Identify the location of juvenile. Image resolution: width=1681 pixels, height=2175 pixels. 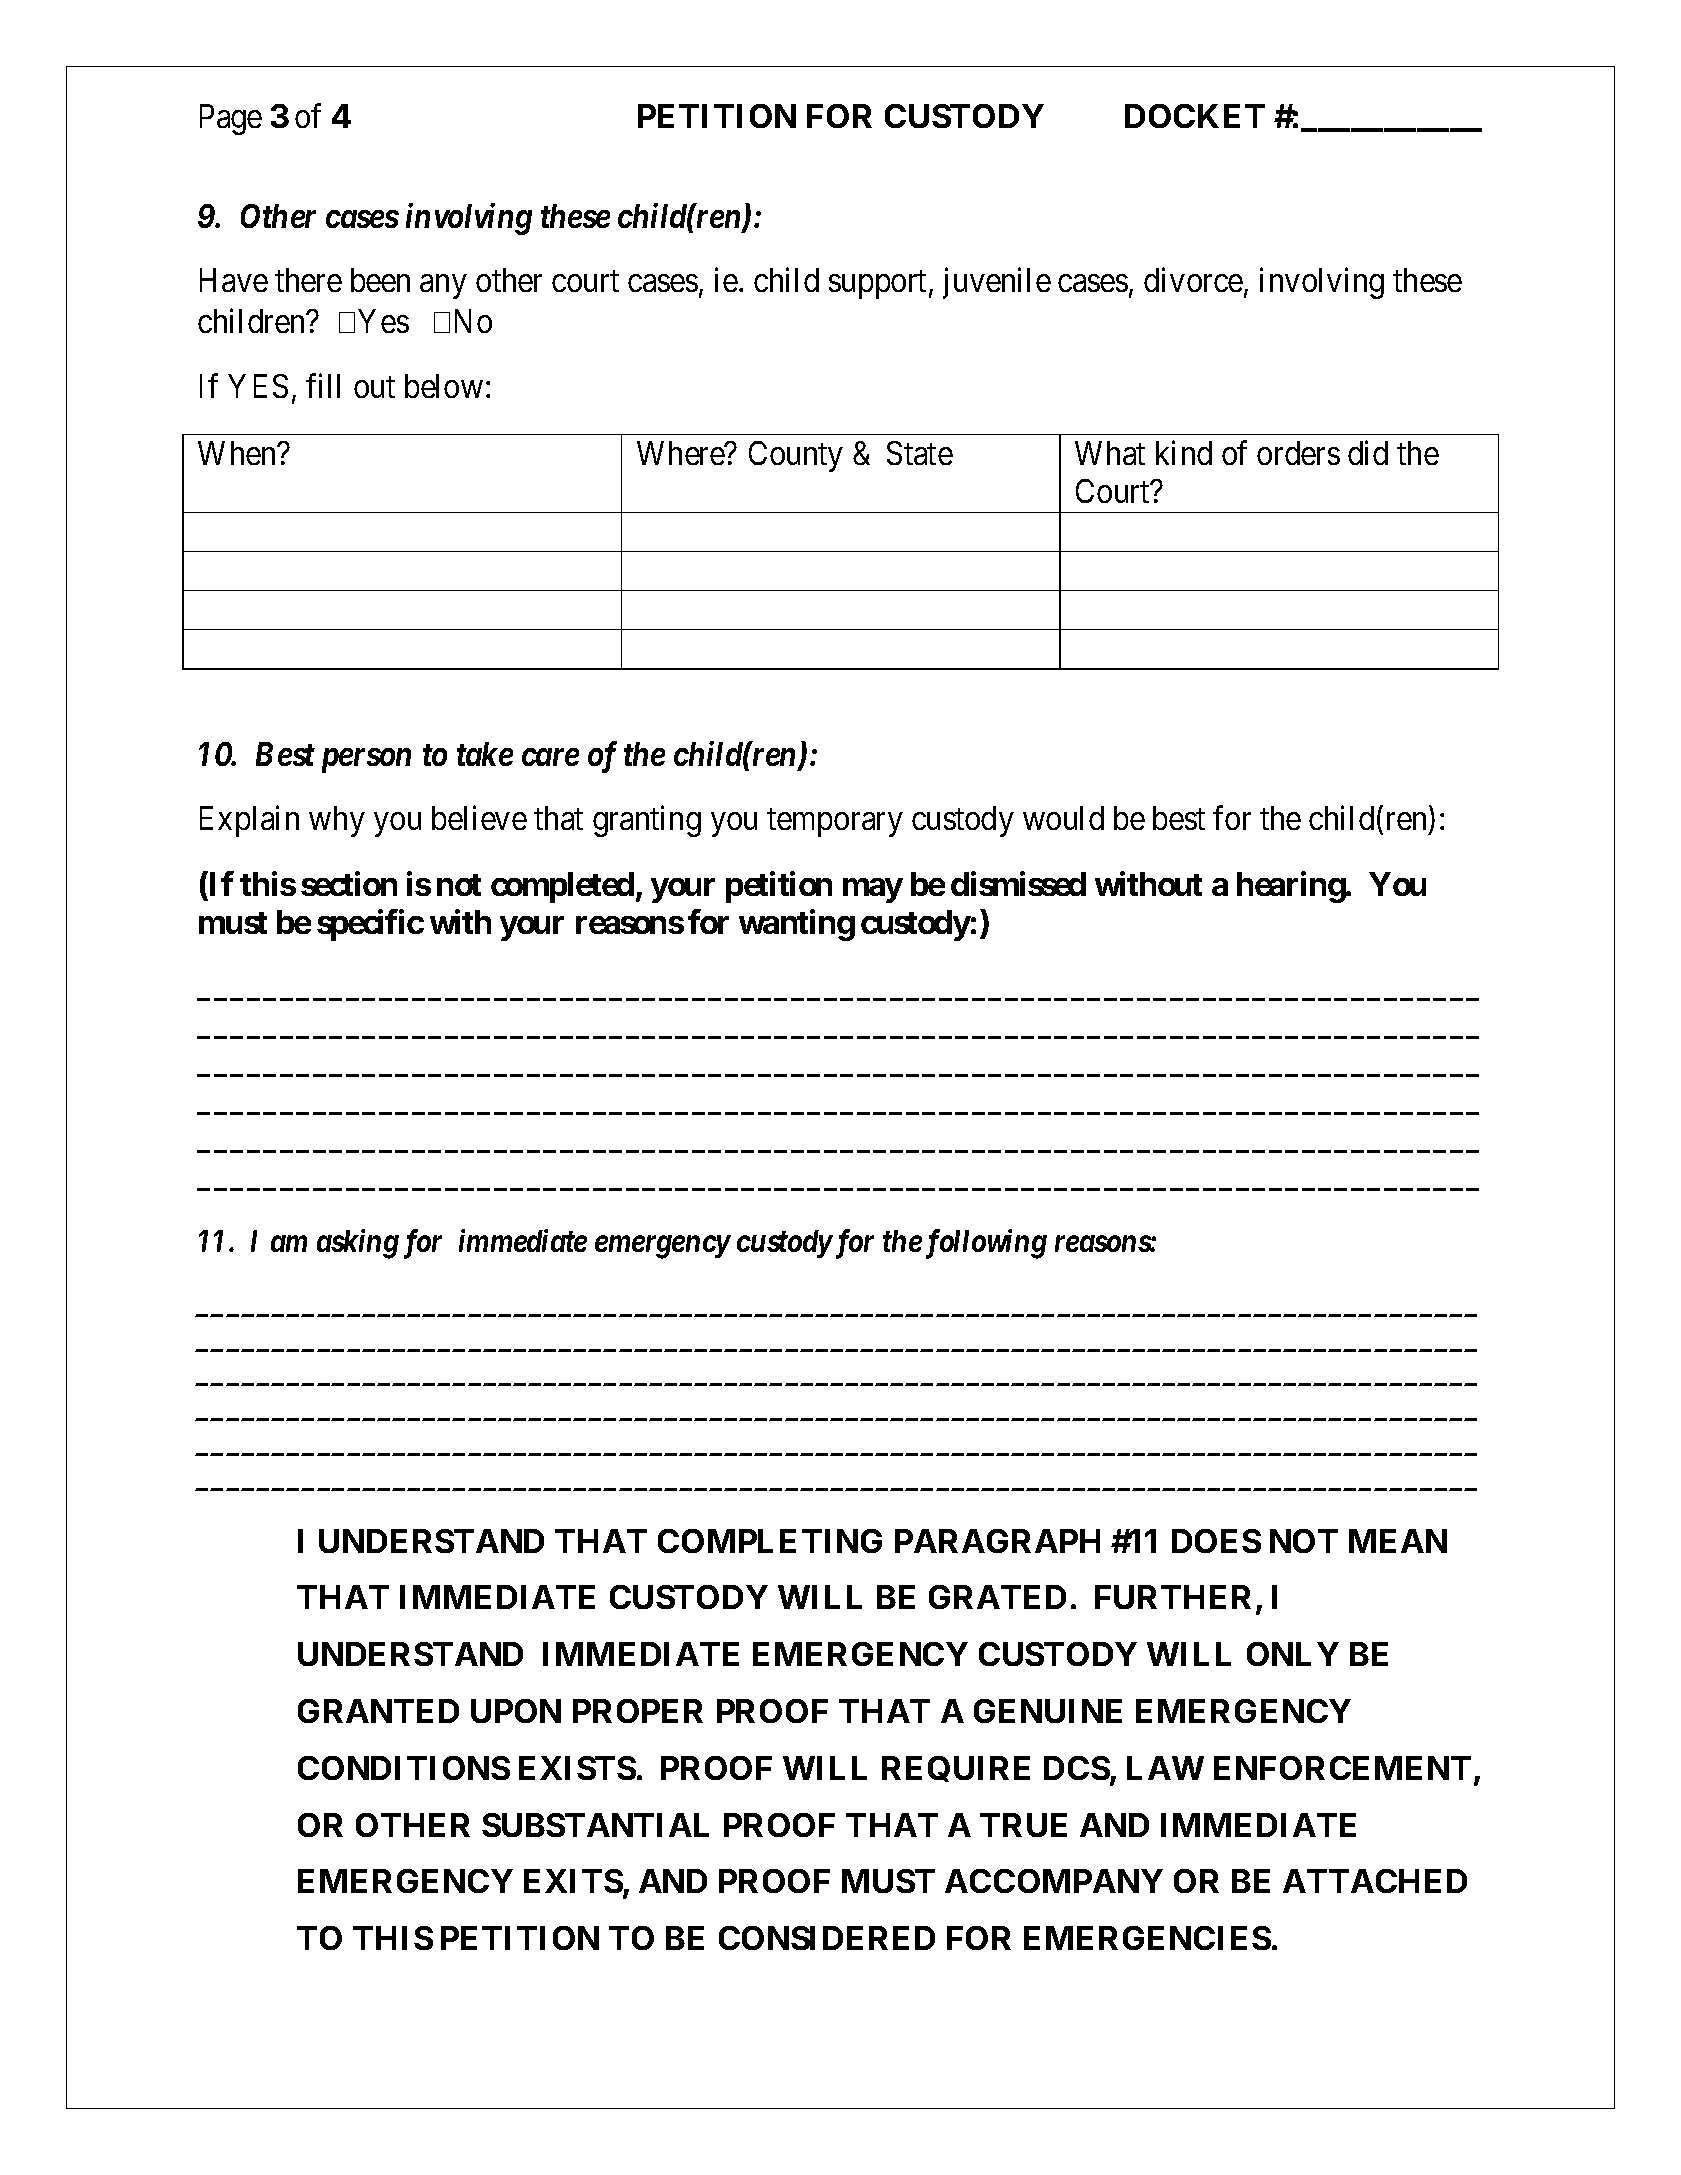
(997, 283).
